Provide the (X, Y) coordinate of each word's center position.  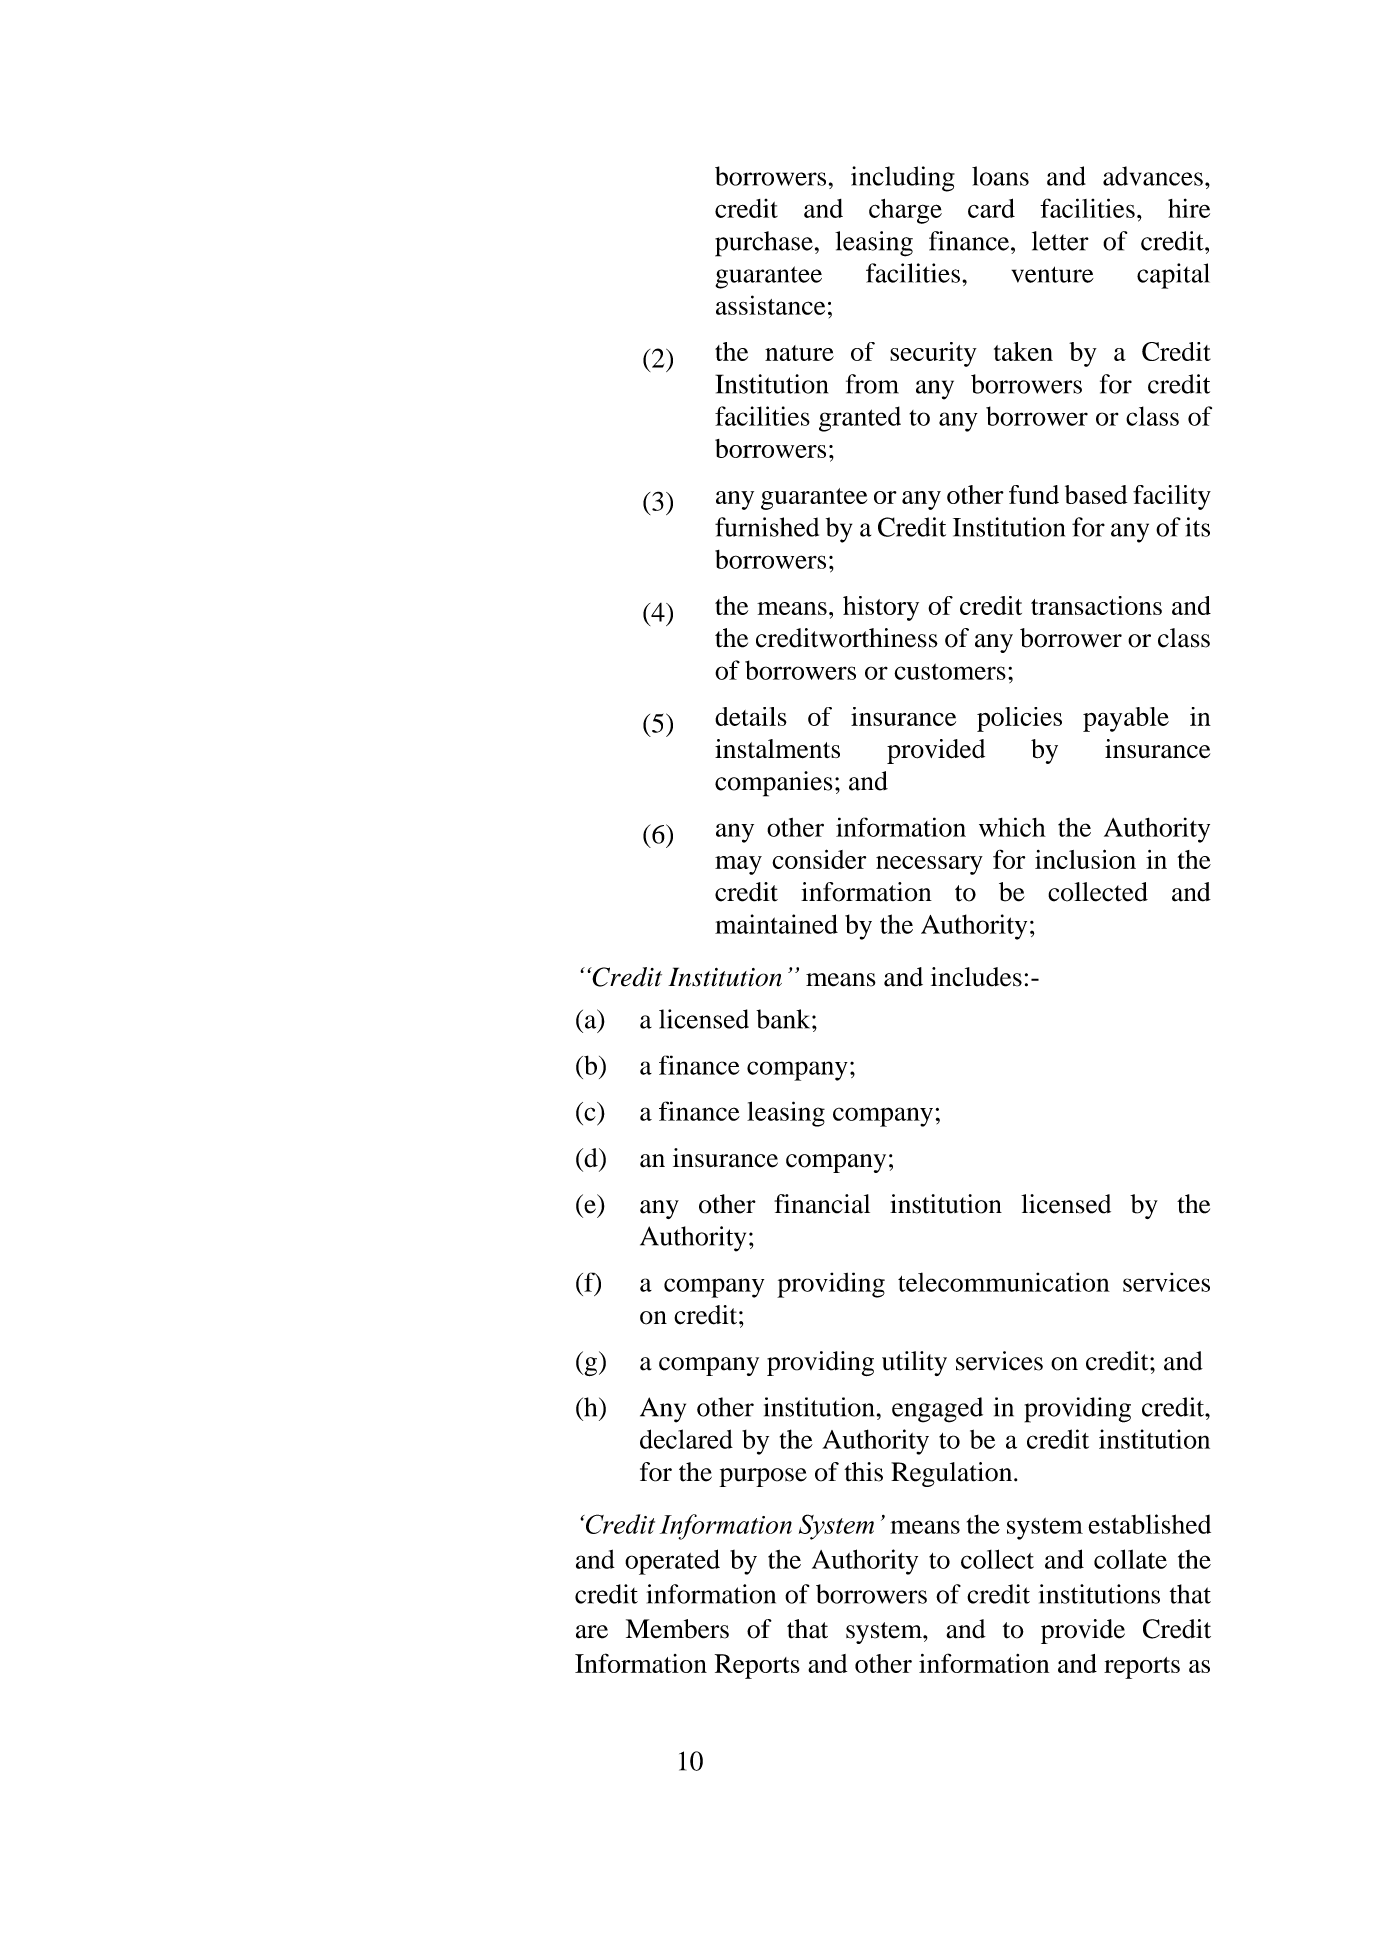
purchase (764, 244)
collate (1130, 1559)
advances (1153, 176)
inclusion (1085, 859)
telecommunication (1004, 1282)
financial (822, 1204)
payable (1126, 719)
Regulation (953, 1474)
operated (672, 1562)
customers (950, 672)
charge (905, 211)
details (751, 716)
